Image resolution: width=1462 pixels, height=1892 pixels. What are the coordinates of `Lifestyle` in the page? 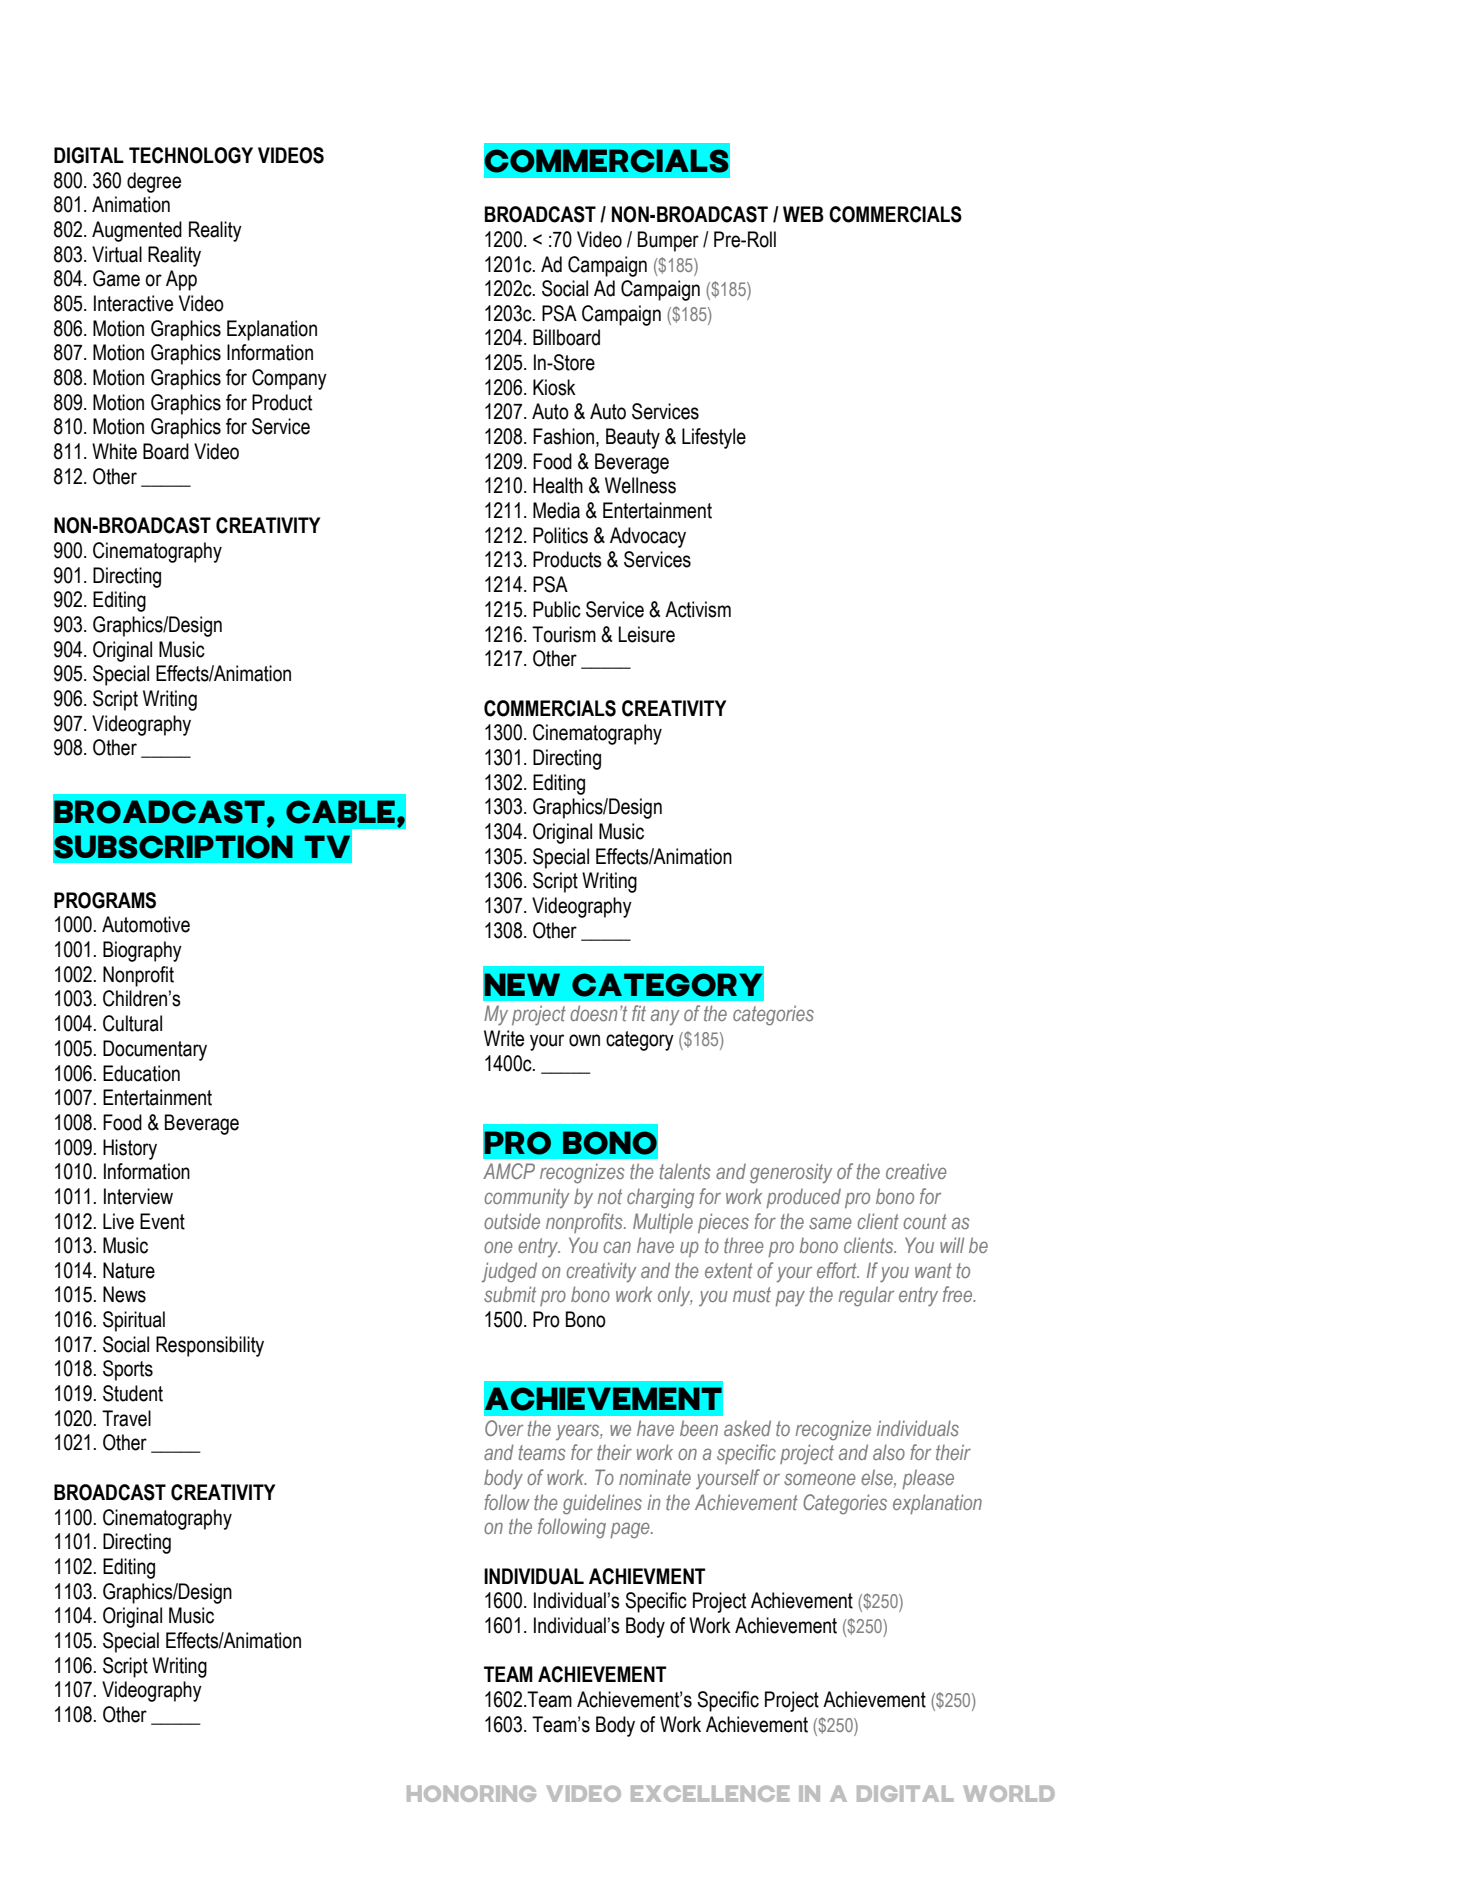 It's located at (714, 438).
